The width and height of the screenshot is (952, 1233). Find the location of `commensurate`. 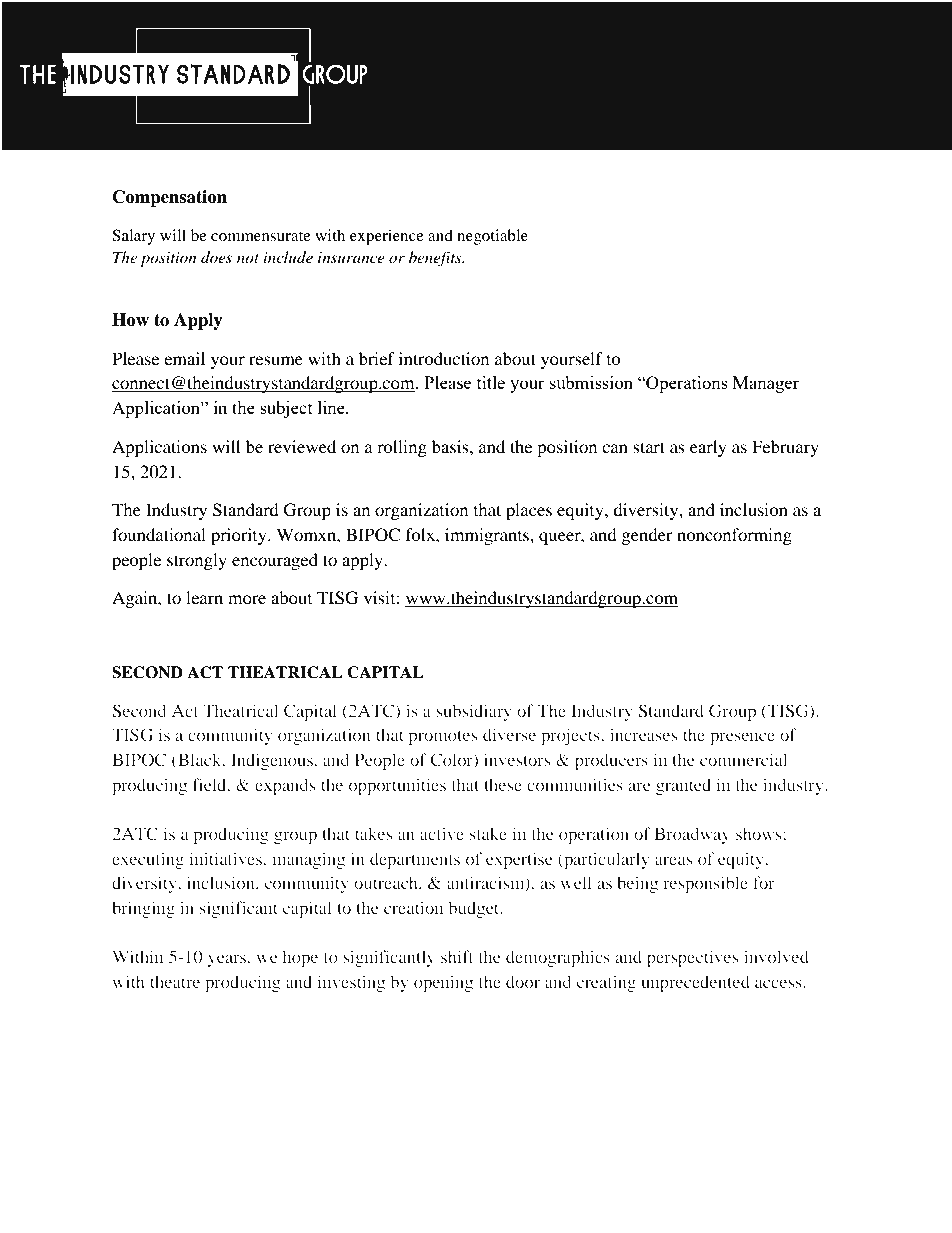

commensurate is located at coordinates (261, 236).
